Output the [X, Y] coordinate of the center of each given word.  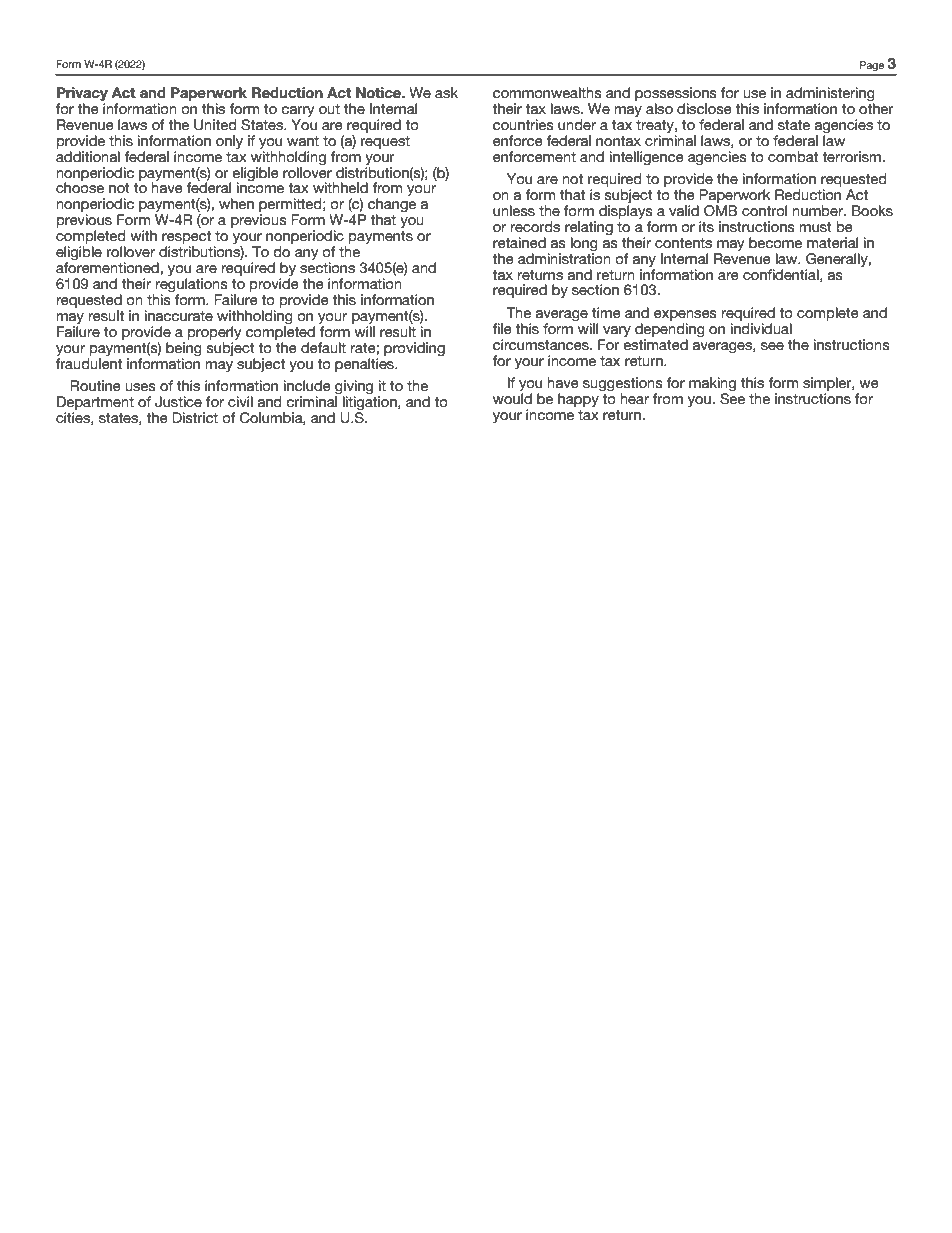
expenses [685, 315]
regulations [191, 286]
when [236, 203]
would [512, 398]
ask [446, 92]
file [502, 328]
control [764, 210]
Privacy [82, 94]
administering [830, 94]
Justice [178, 402]
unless [514, 210]
